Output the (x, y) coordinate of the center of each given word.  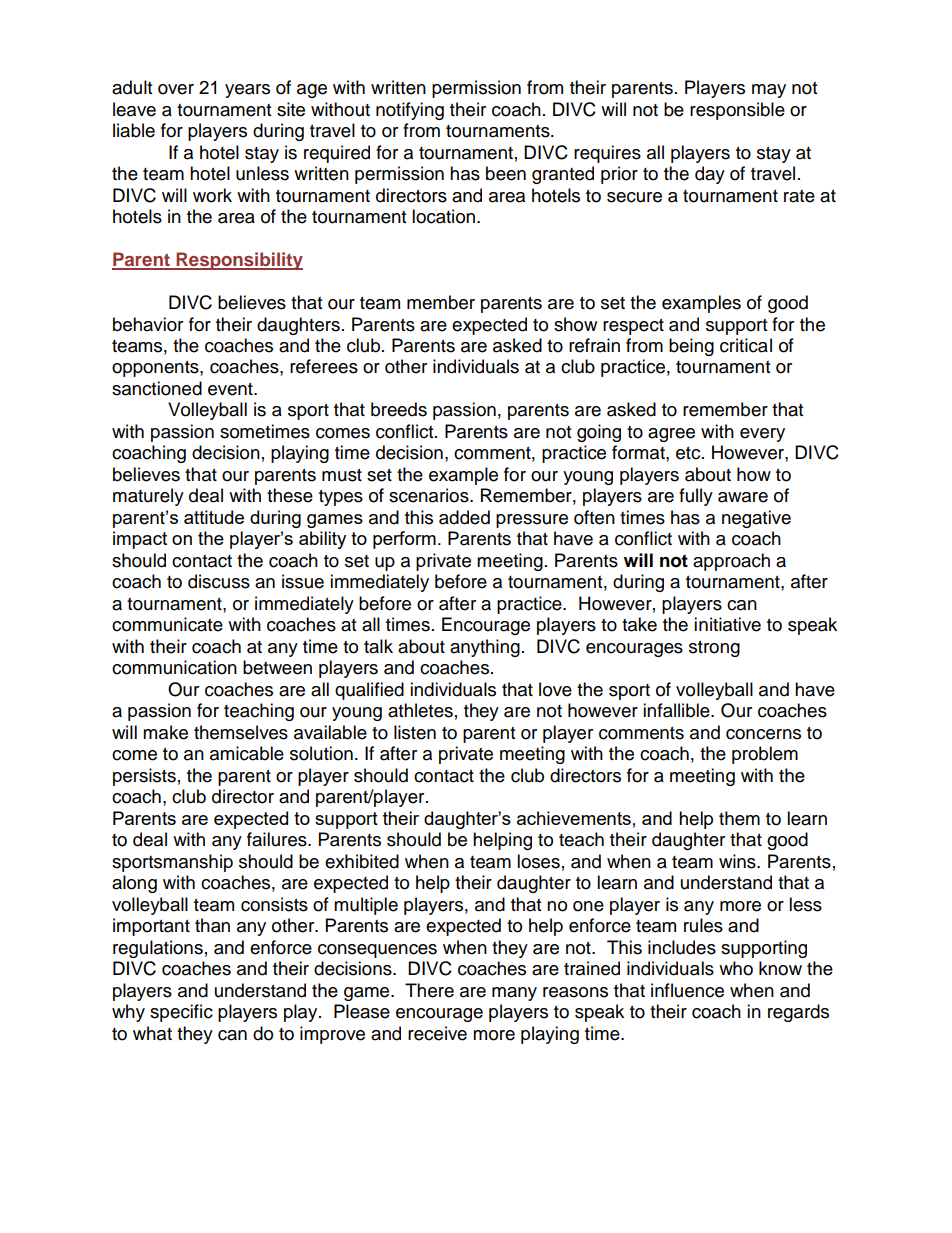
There (429, 990)
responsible (737, 111)
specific (181, 1013)
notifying (410, 111)
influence (687, 990)
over (176, 89)
